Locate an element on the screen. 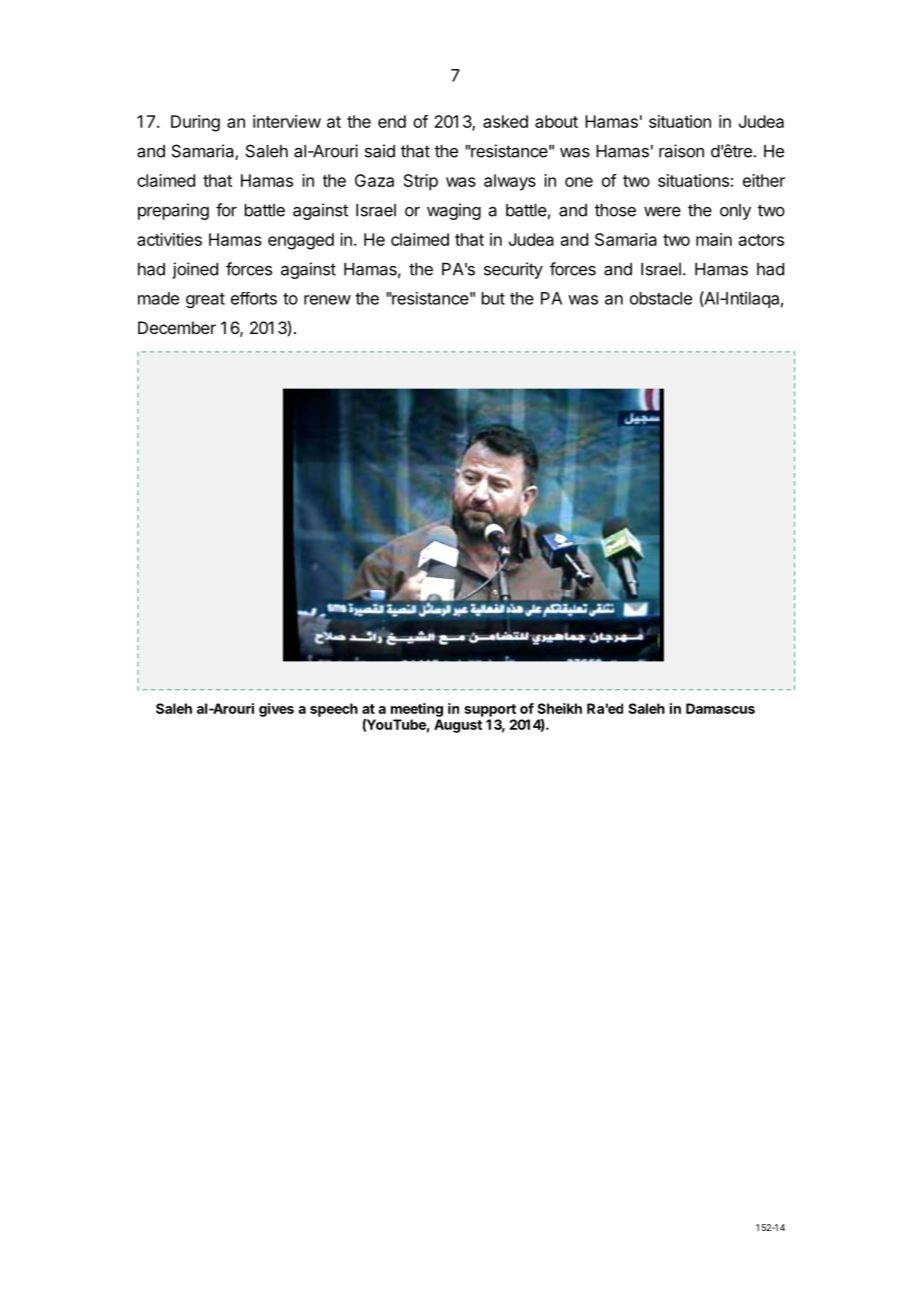 This screenshot has width=924, height=1308. gives is located at coordinates (276, 710).
